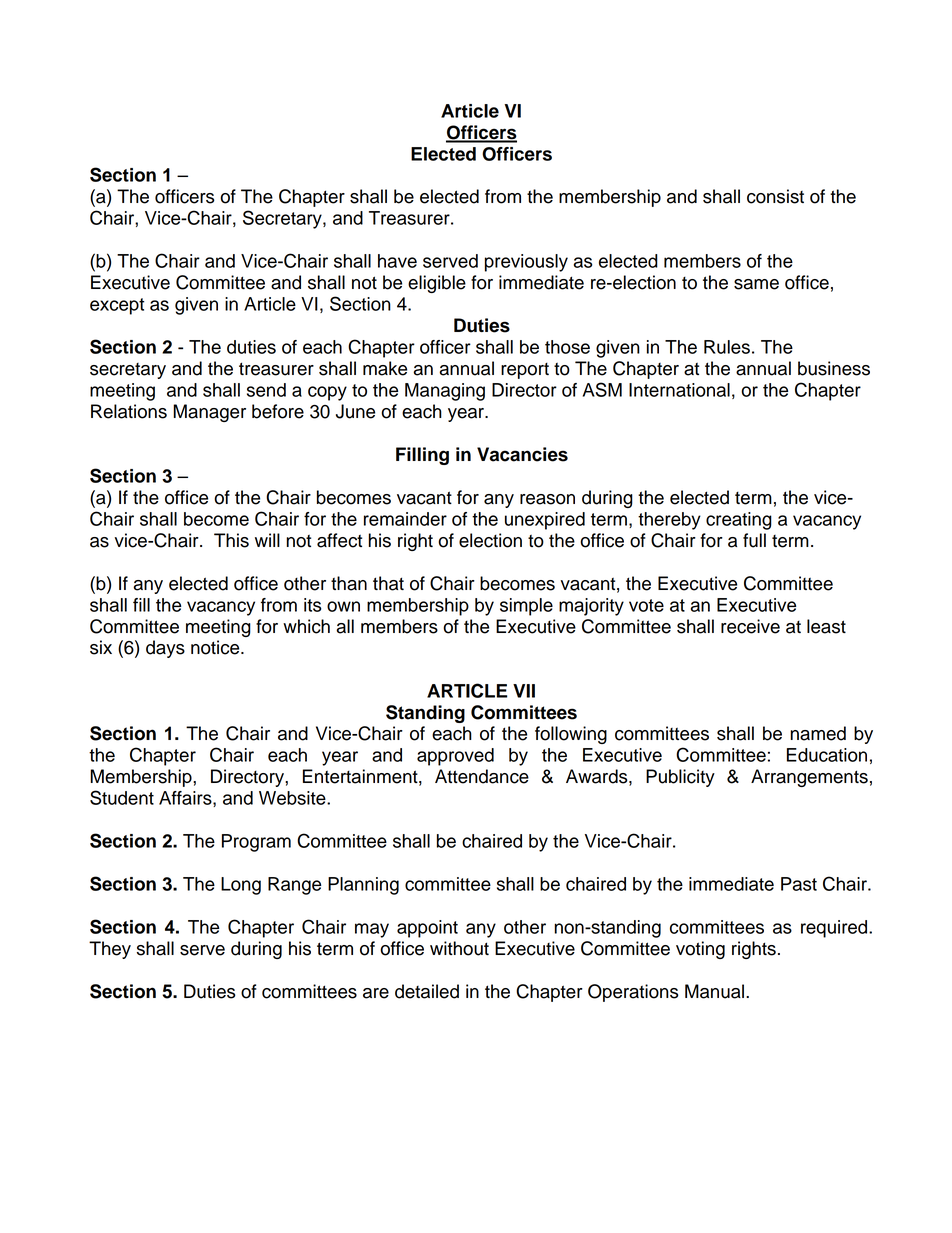 The image size is (952, 1233). Describe the element at coordinates (750, 626) in the document. I see `receive` at that location.
